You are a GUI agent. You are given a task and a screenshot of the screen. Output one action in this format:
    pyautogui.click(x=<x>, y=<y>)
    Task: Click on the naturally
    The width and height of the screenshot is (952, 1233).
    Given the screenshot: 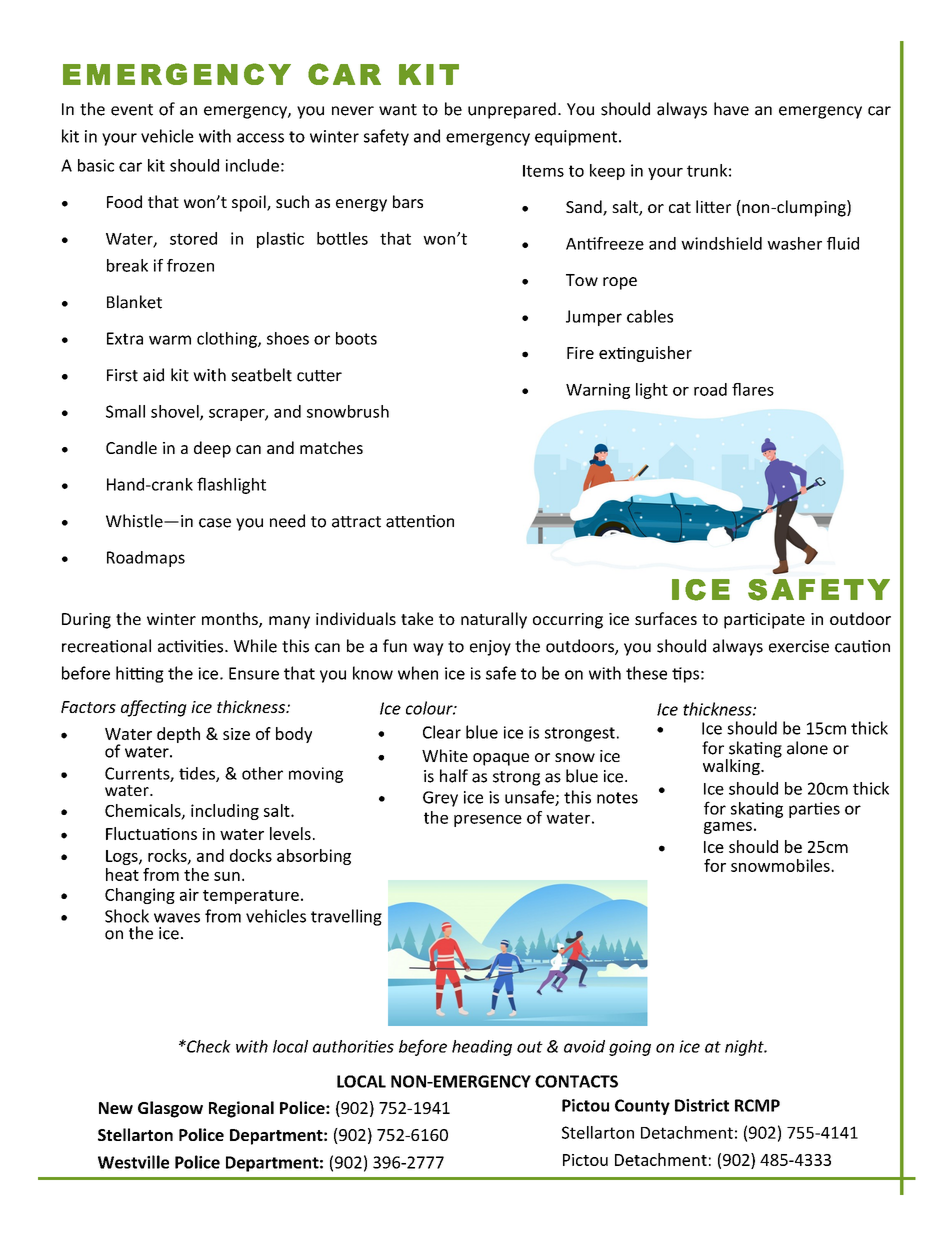 What is the action you would take?
    pyautogui.click(x=494, y=620)
